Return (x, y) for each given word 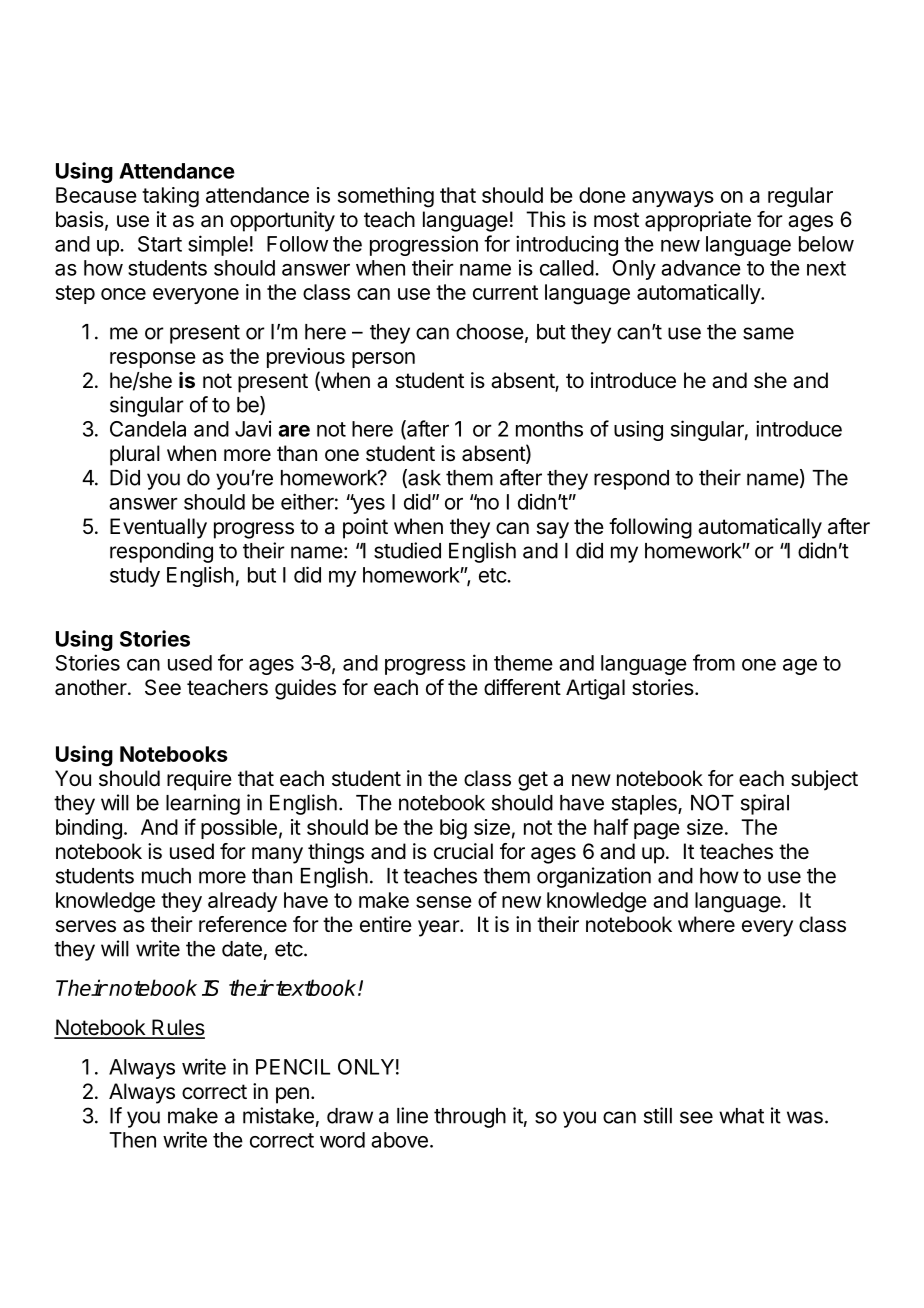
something (386, 197)
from (714, 662)
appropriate (698, 221)
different (522, 687)
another (92, 687)
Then (132, 1140)
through (470, 1118)
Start (160, 244)
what (741, 1116)
